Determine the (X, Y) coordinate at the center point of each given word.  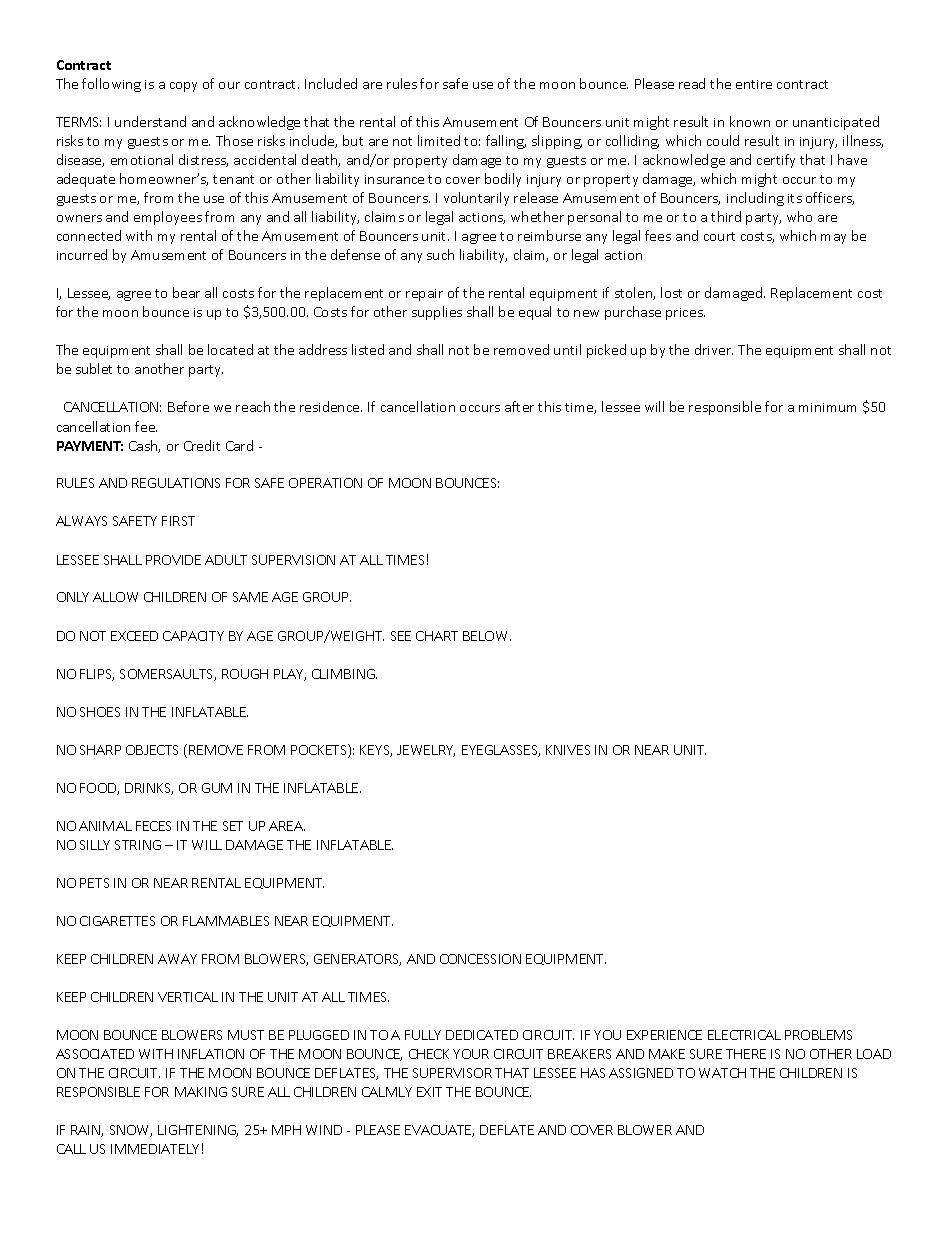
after (519, 406)
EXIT (429, 1092)
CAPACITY (193, 636)
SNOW (131, 1131)
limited (439, 140)
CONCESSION (480, 959)
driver (714, 349)
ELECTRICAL (744, 1035)
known (750, 121)
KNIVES (568, 750)
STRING (138, 845)
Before (188, 406)
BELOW (487, 636)
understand (150, 121)
